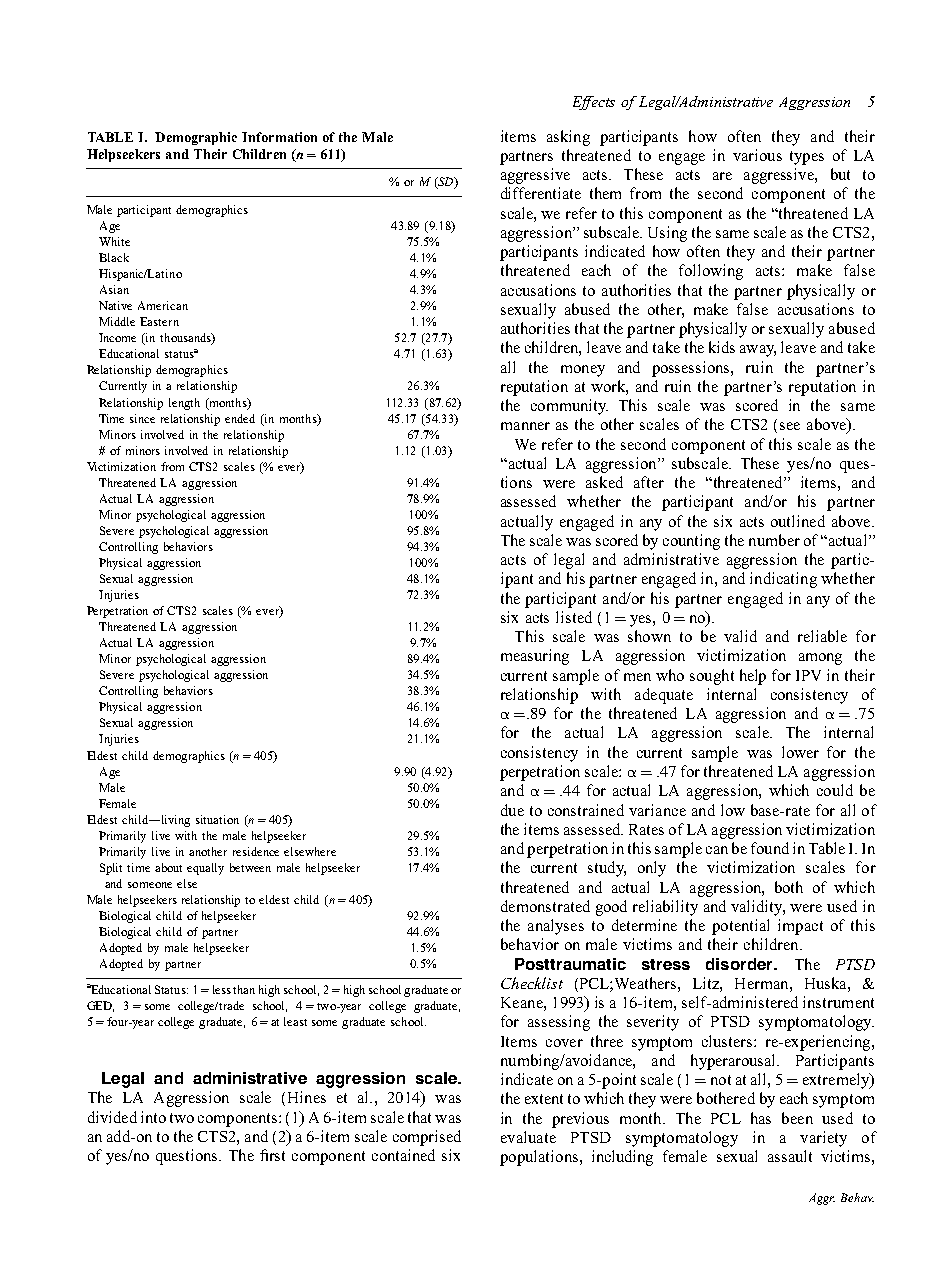  Describe the element at coordinates (512, 810) in the screenshot. I see `due` at that location.
